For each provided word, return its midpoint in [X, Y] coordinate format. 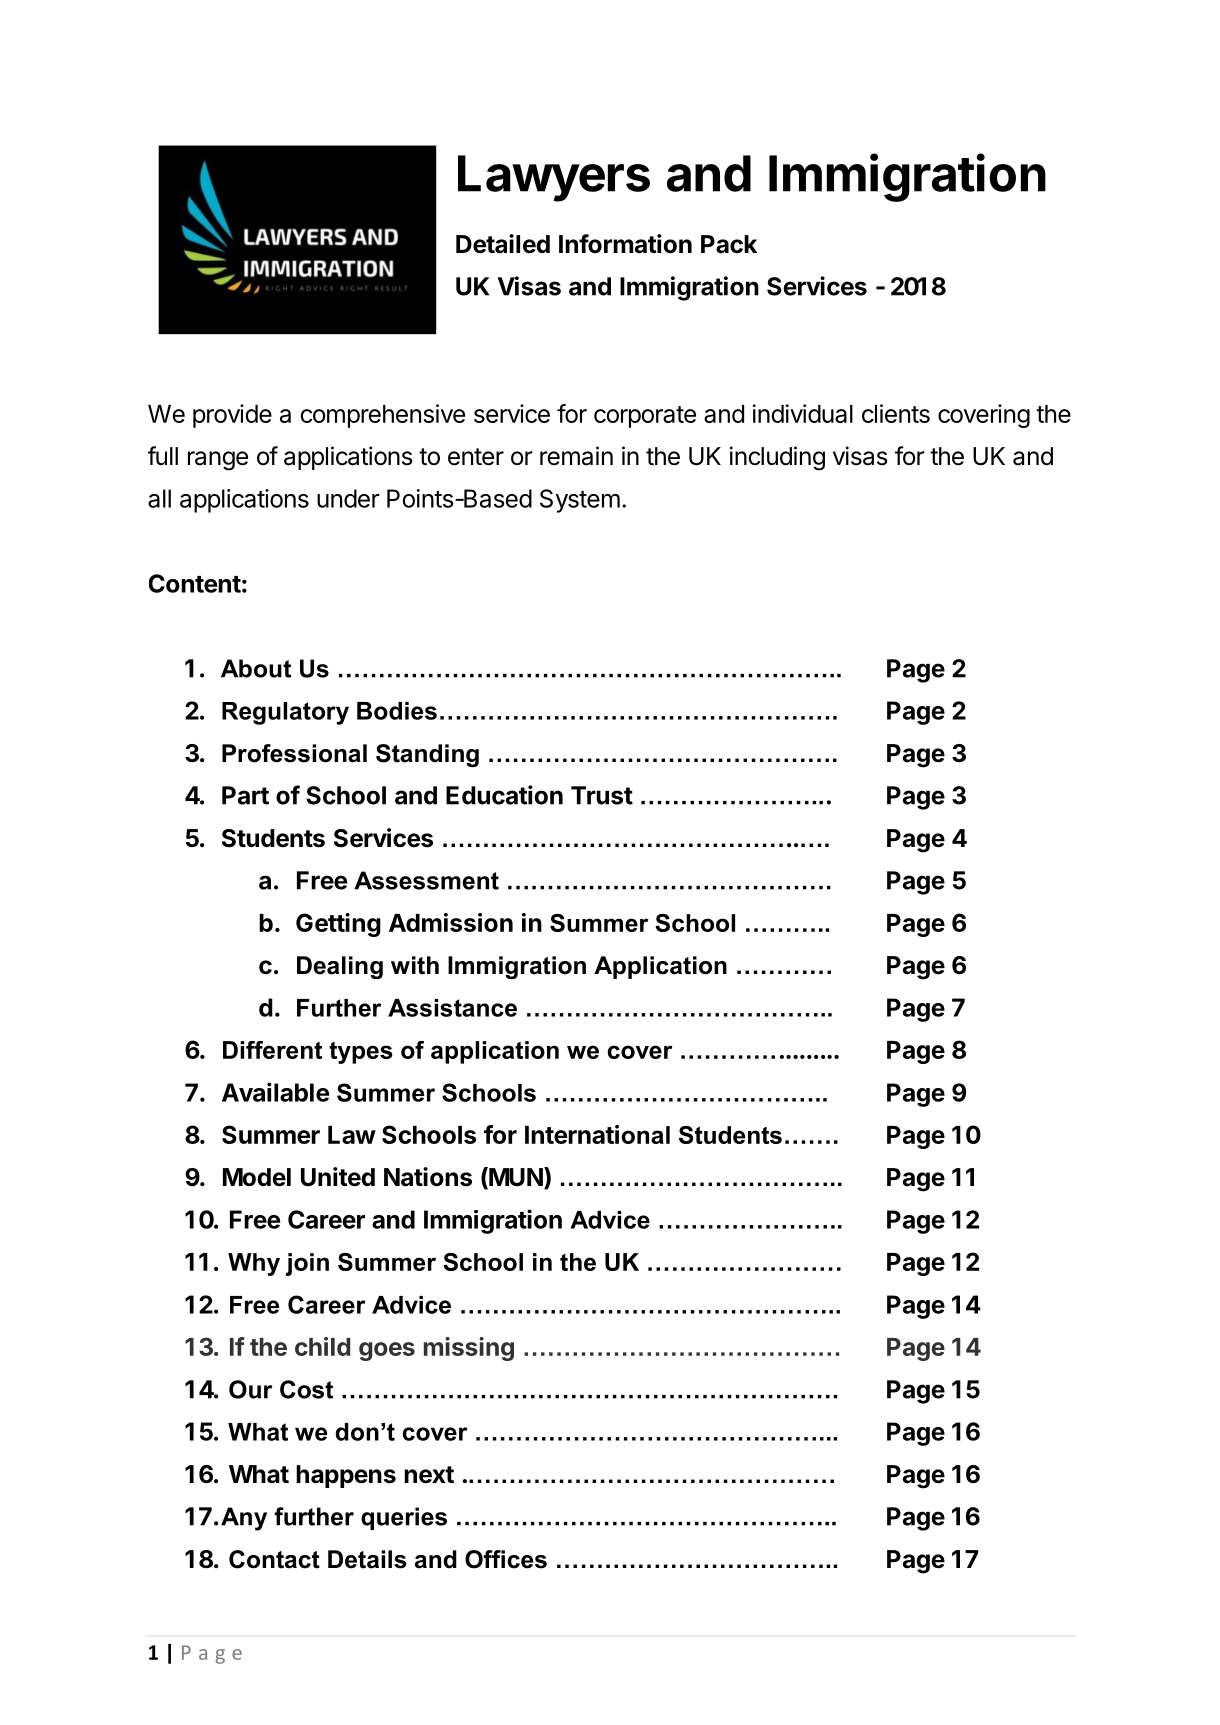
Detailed [503, 244]
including [777, 458]
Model [257, 1177]
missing [469, 1349]
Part [245, 795]
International [597, 1134]
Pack [729, 244]
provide [232, 416]
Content [195, 583]
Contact [274, 1559]
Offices [506, 1559]
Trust [602, 795]
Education [504, 795]
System [580, 501]
